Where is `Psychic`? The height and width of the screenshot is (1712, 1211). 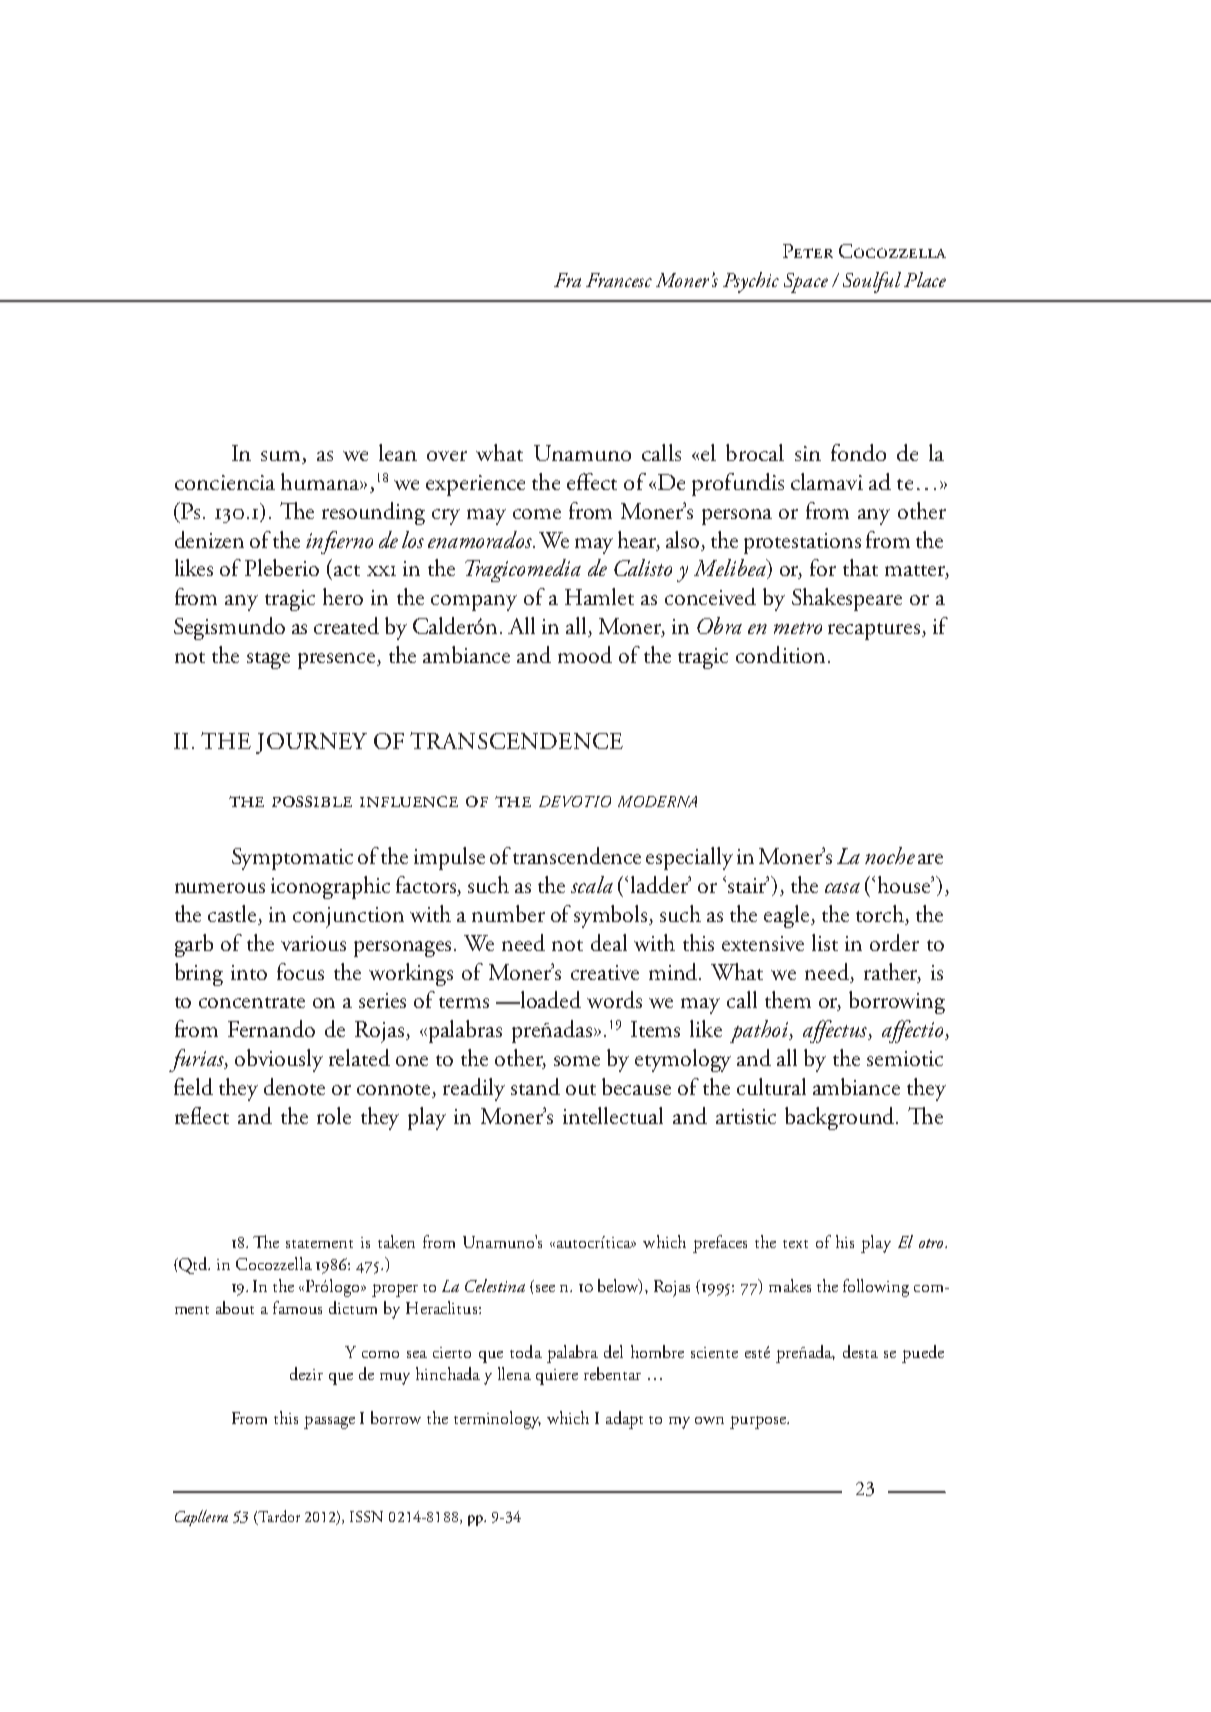 Psychic is located at coordinates (751, 282).
